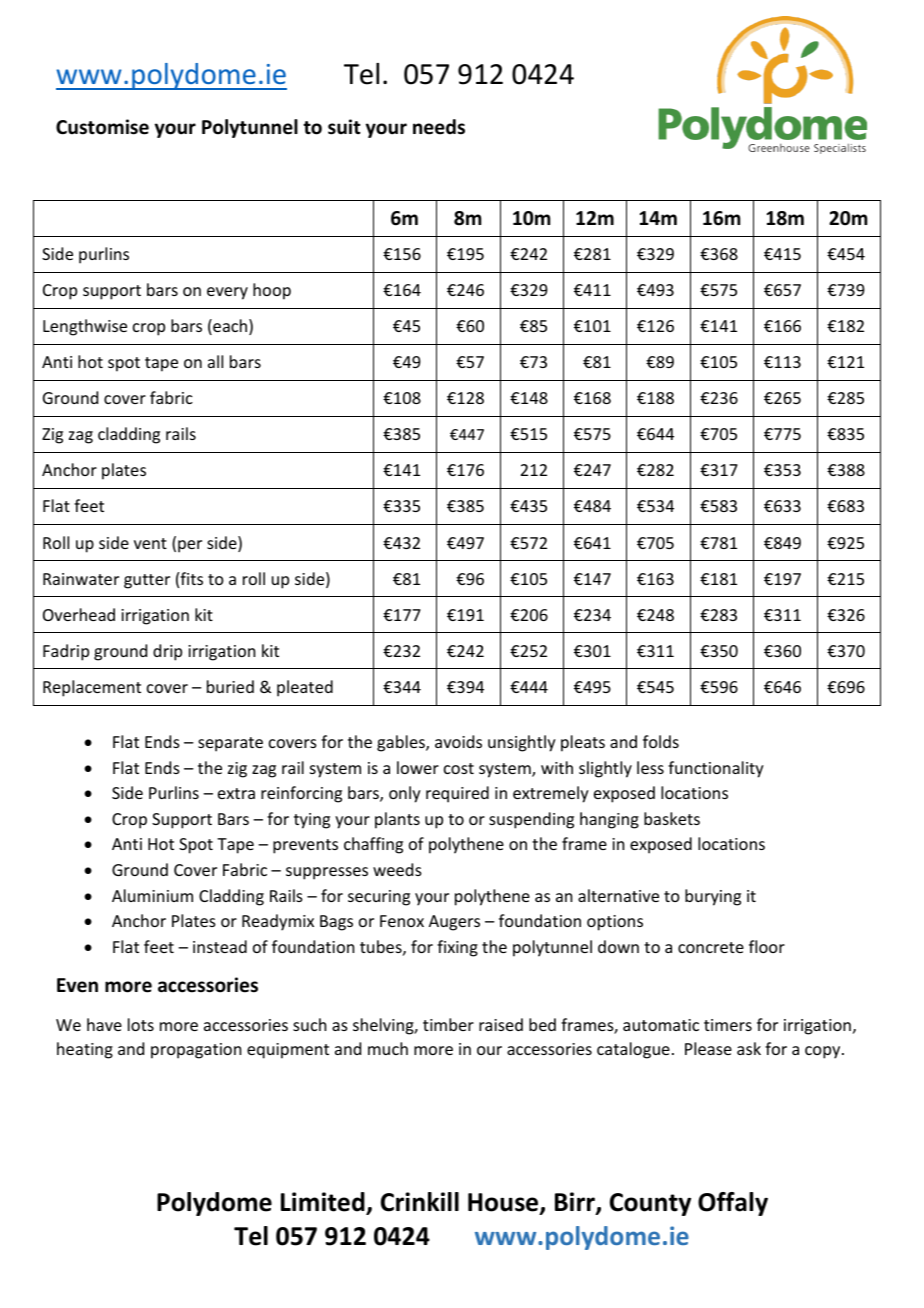 The height and width of the document is (1308, 924). What do you see at coordinates (102, 127) in the document?
I see `Customise` at bounding box center [102, 127].
